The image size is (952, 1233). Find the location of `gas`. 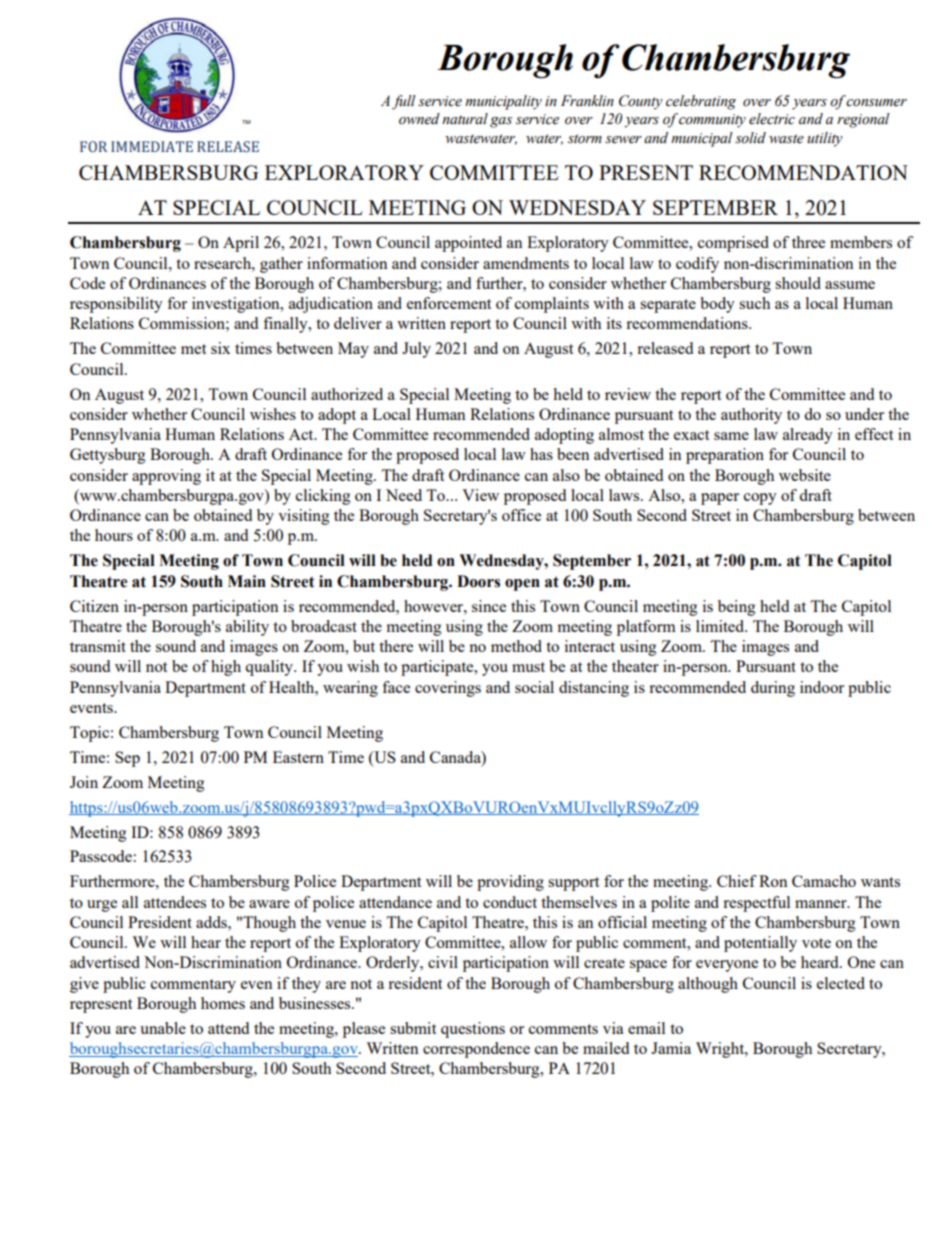

gas is located at coordinates (501, 122).
